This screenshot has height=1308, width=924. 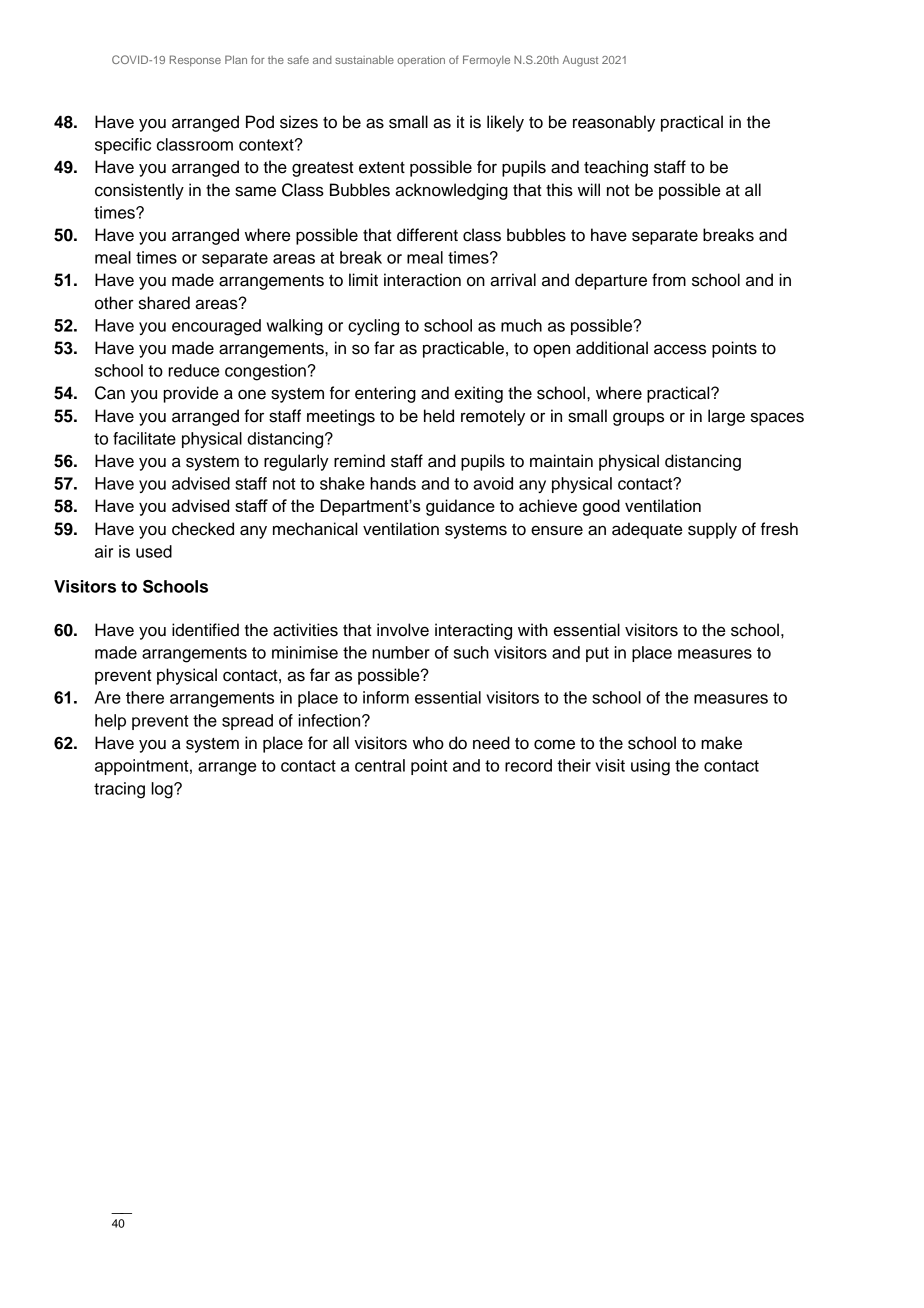 I want to click on identified, so click(x=205, y=630).
